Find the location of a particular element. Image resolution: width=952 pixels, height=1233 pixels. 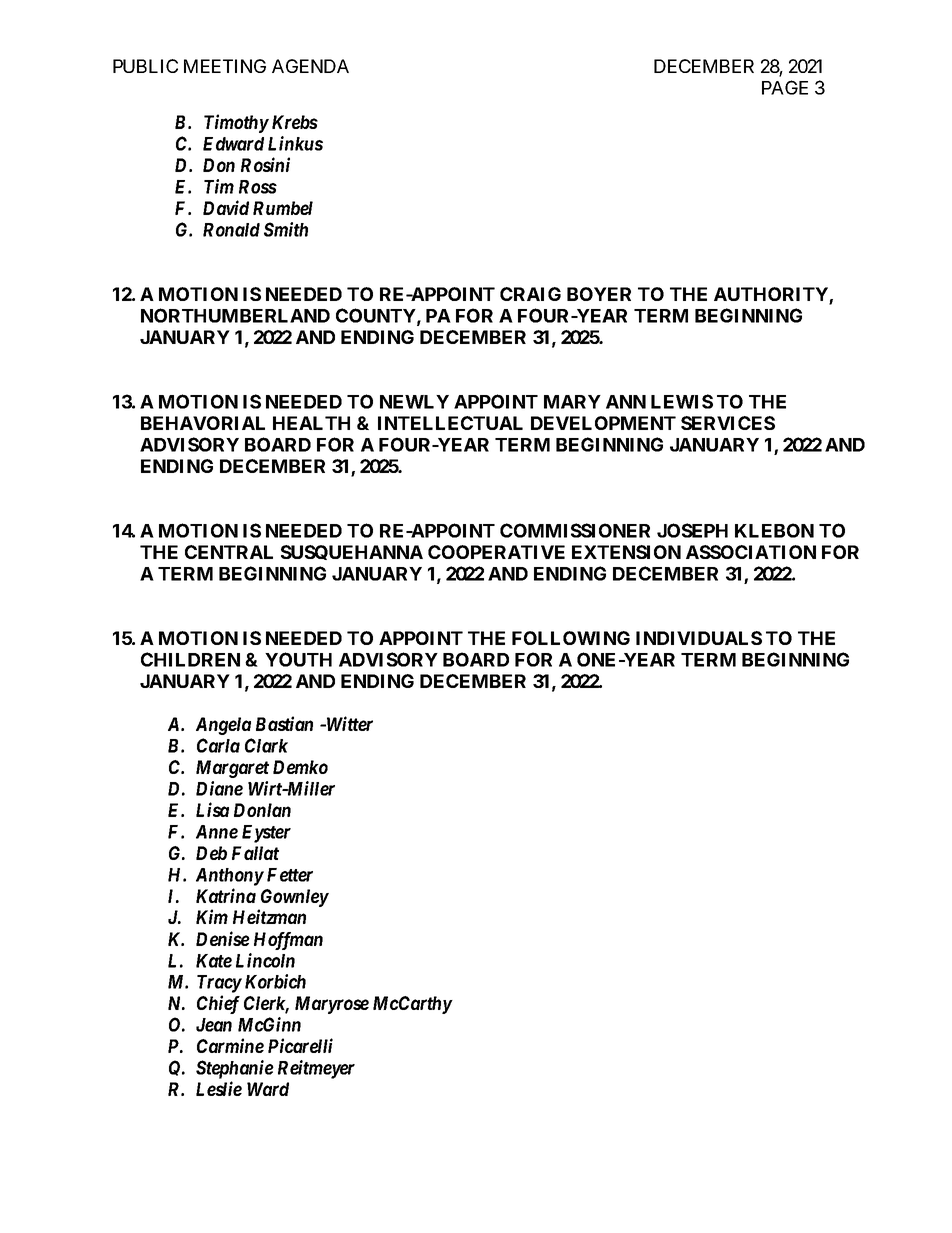

LEWIS is located at coordinates (682, 401).
